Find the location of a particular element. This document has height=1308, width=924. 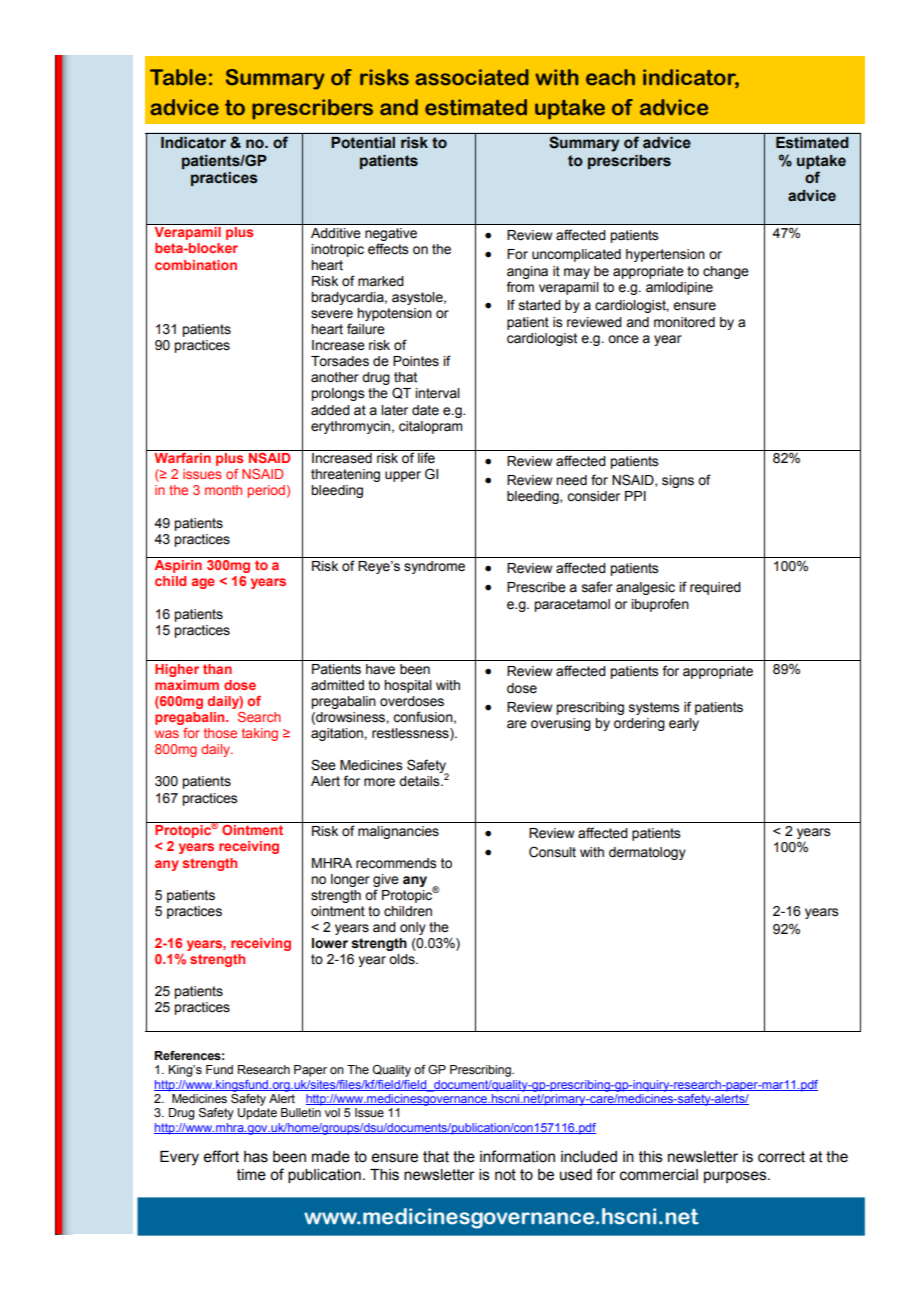

each is located at coordinates (610, 77).
